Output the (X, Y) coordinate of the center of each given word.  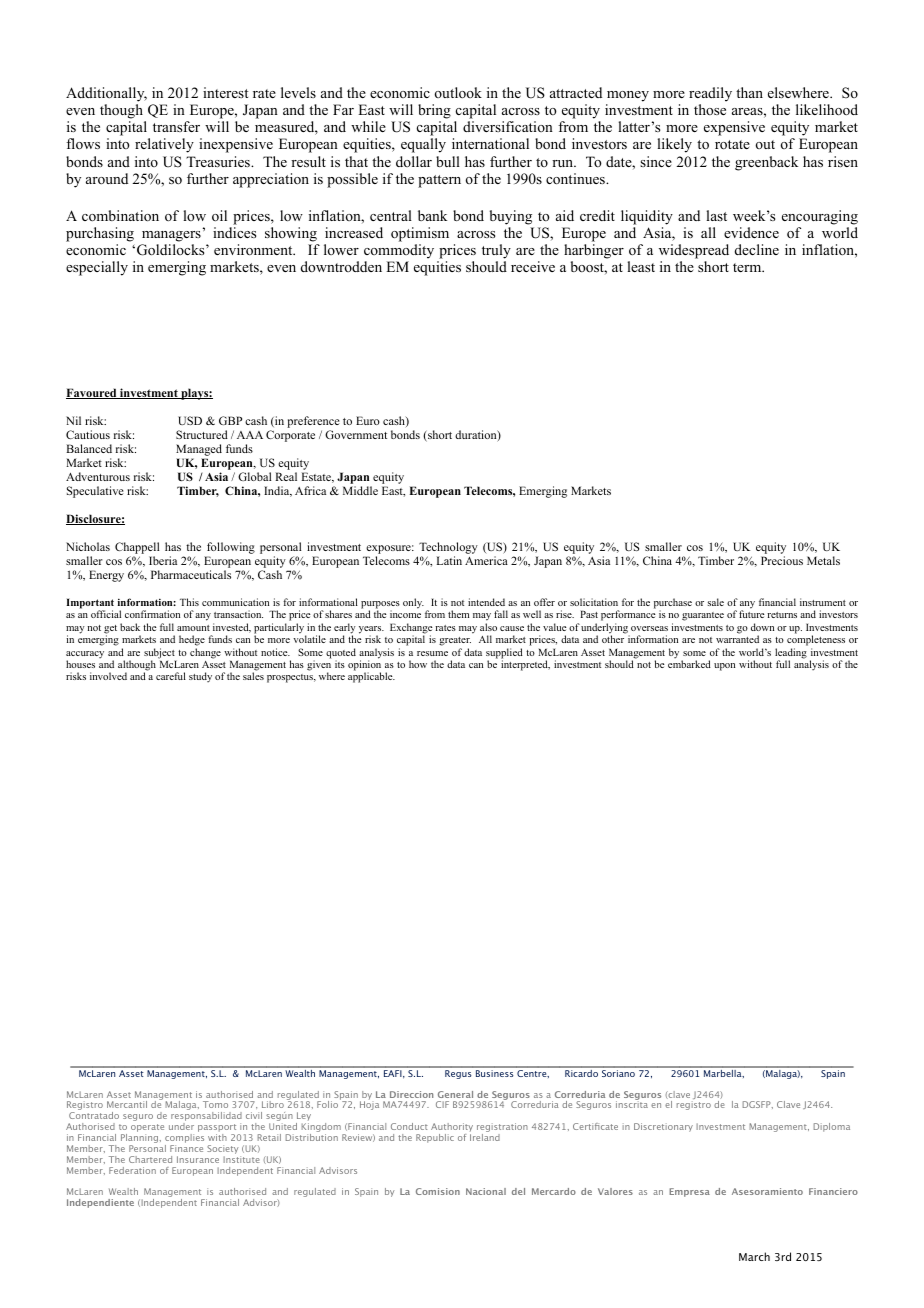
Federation (132, 1170)
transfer (176, 126)
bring (434, 113)
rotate (732, 145)
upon (724, 667)
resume (432, 653)
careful (171, 676)
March (754, 1256)
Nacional (486, 1191)
